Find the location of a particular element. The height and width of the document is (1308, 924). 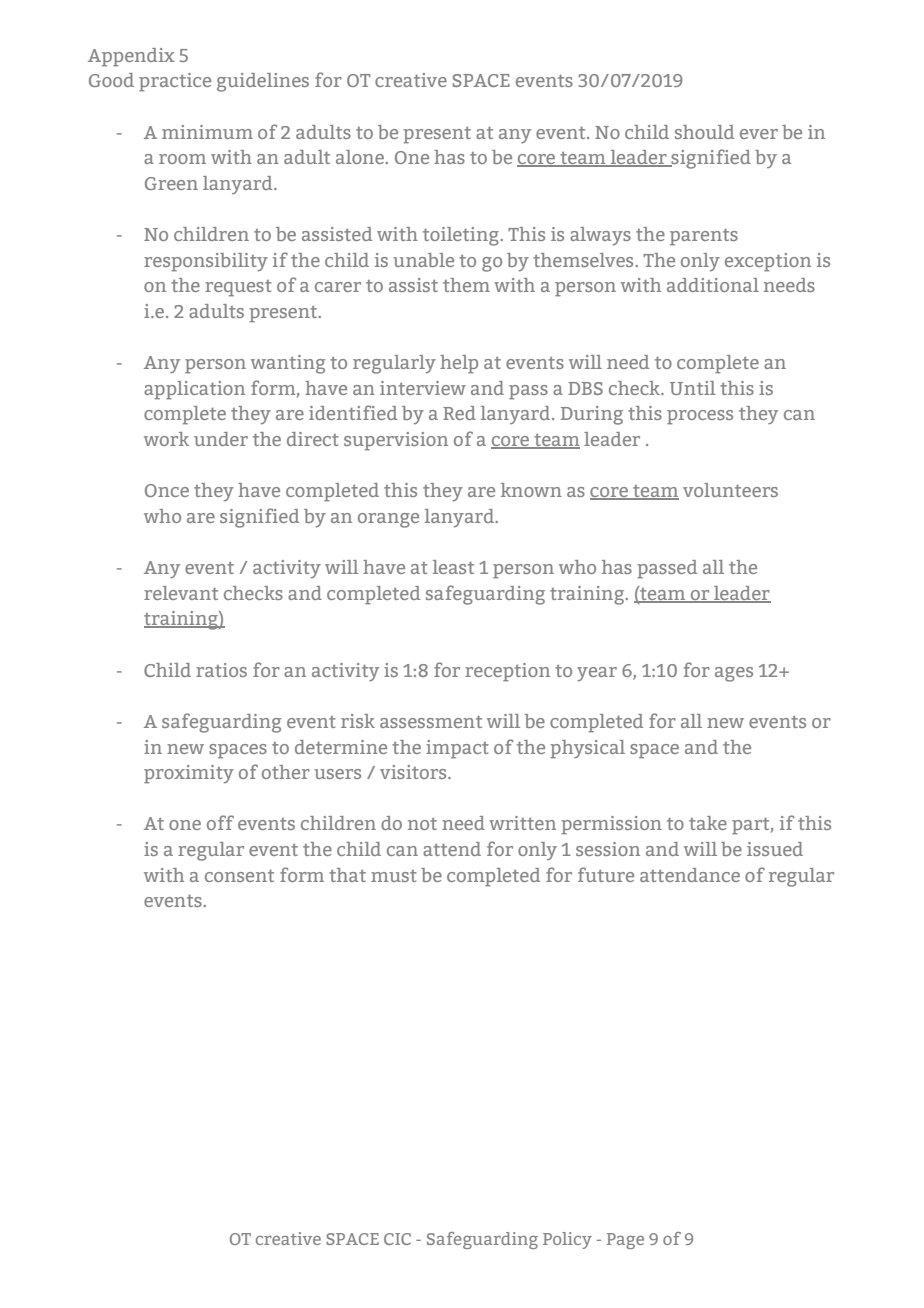

CIC is located at coordinates (397, 1239).
